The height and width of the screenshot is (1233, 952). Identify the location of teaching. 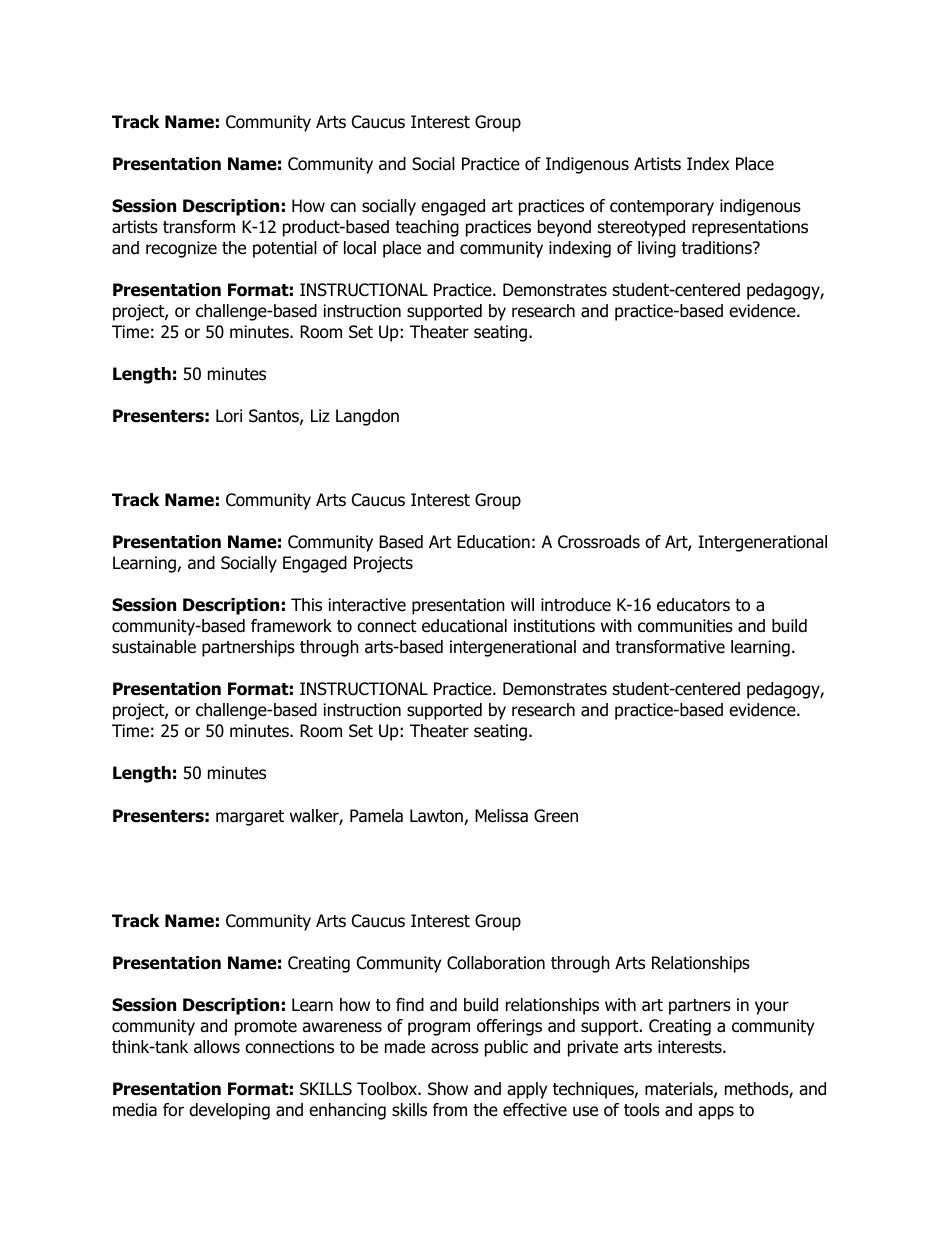
(427, 228).
